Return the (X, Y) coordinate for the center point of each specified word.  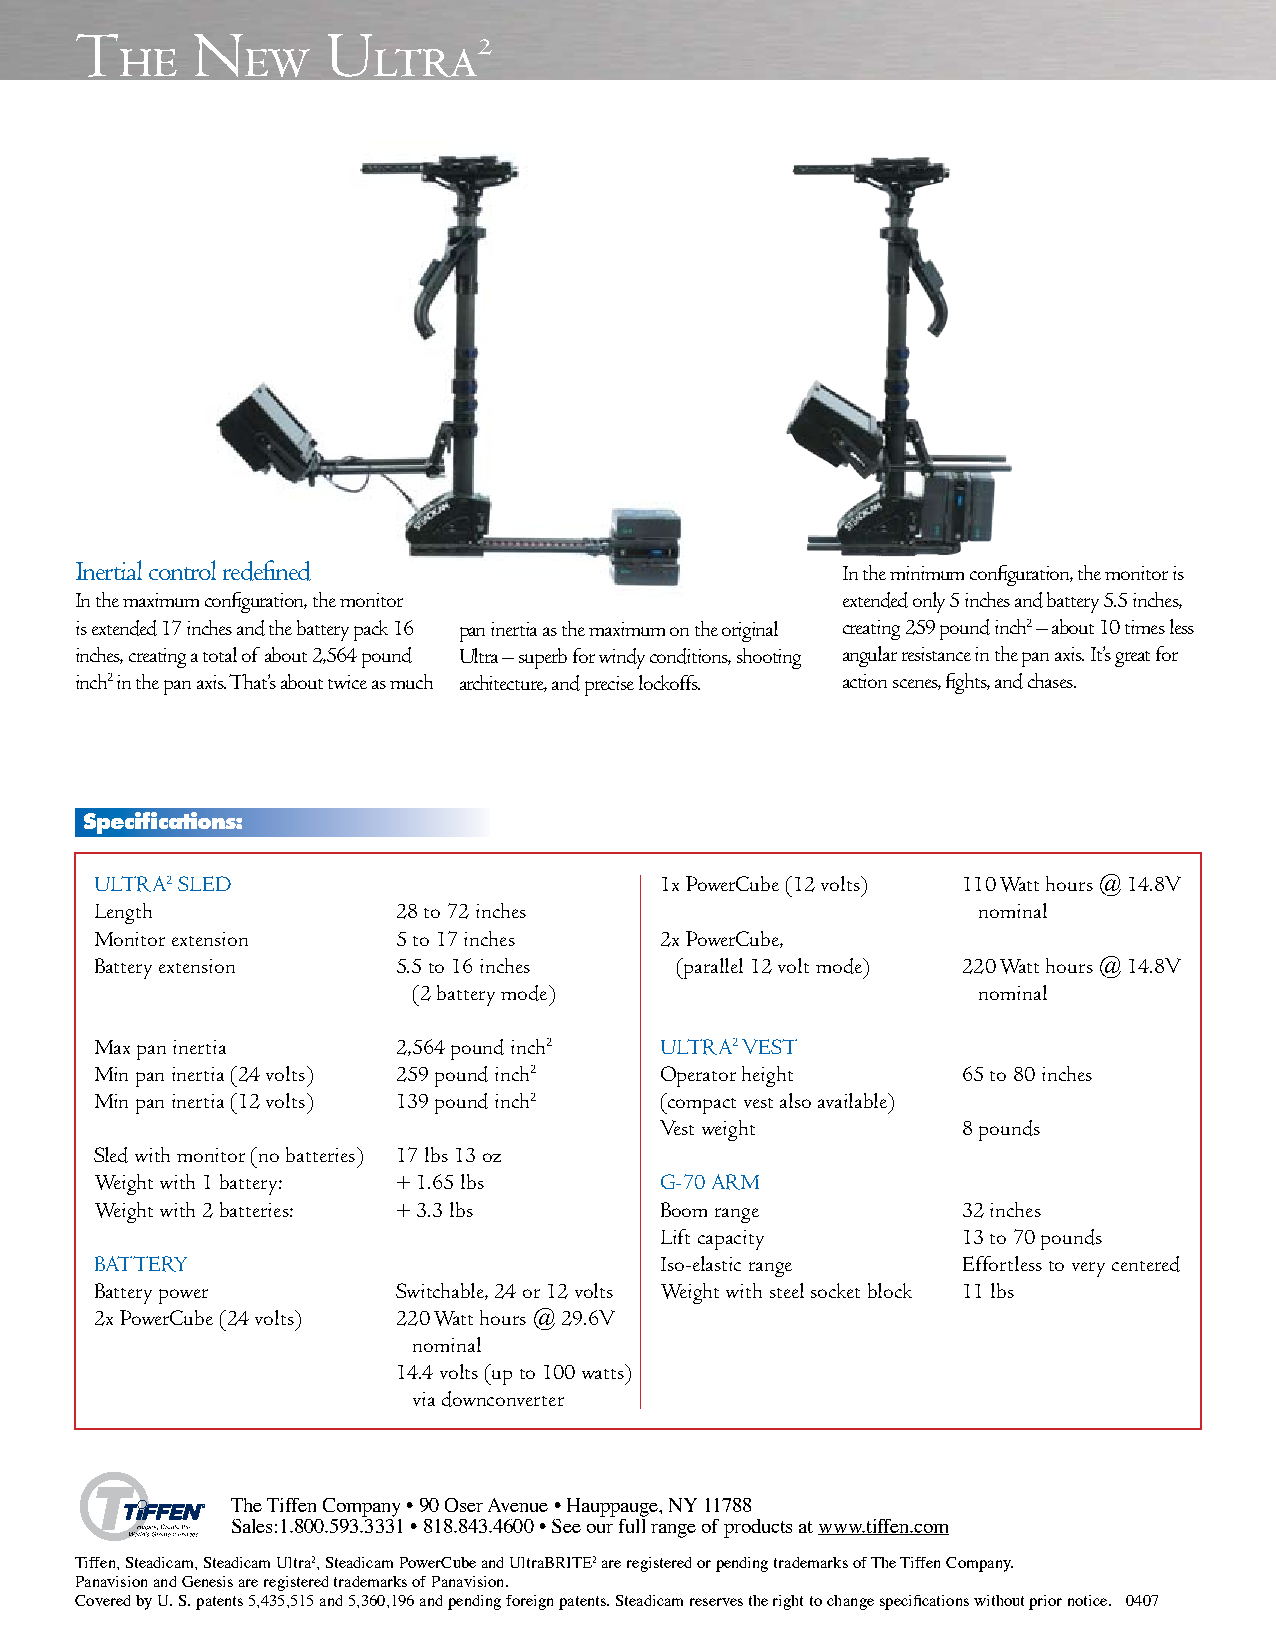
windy (622, 658)
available (853, 1100)
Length (123, 913)
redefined (267, 570)
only (929, 602)
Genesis (207, 1581)
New (252, 55)
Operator (698, 1076)
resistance (936, 654)
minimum (927, 573)
